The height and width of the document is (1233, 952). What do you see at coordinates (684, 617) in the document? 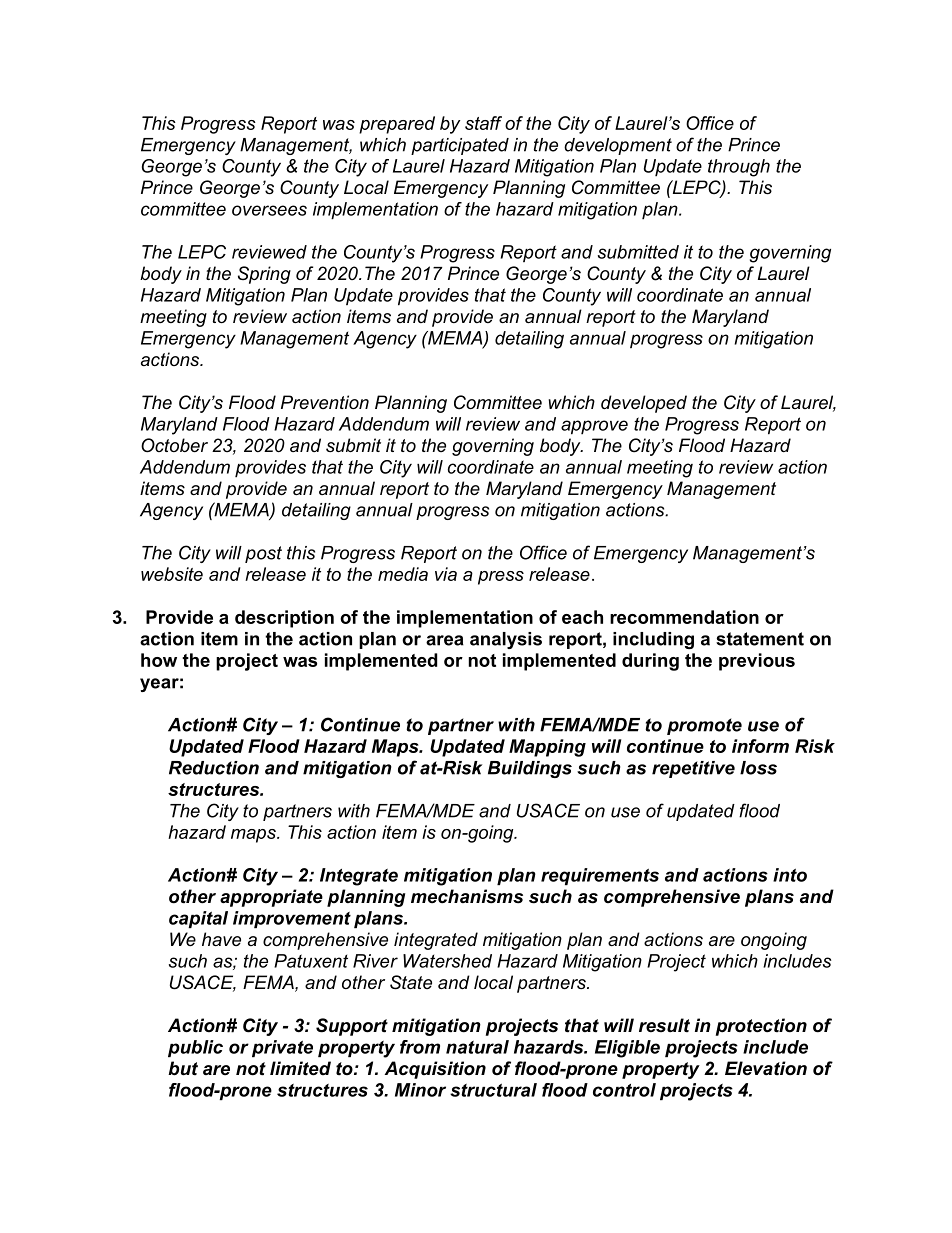
I see `recommendation` at bounding box center [684, 617].
